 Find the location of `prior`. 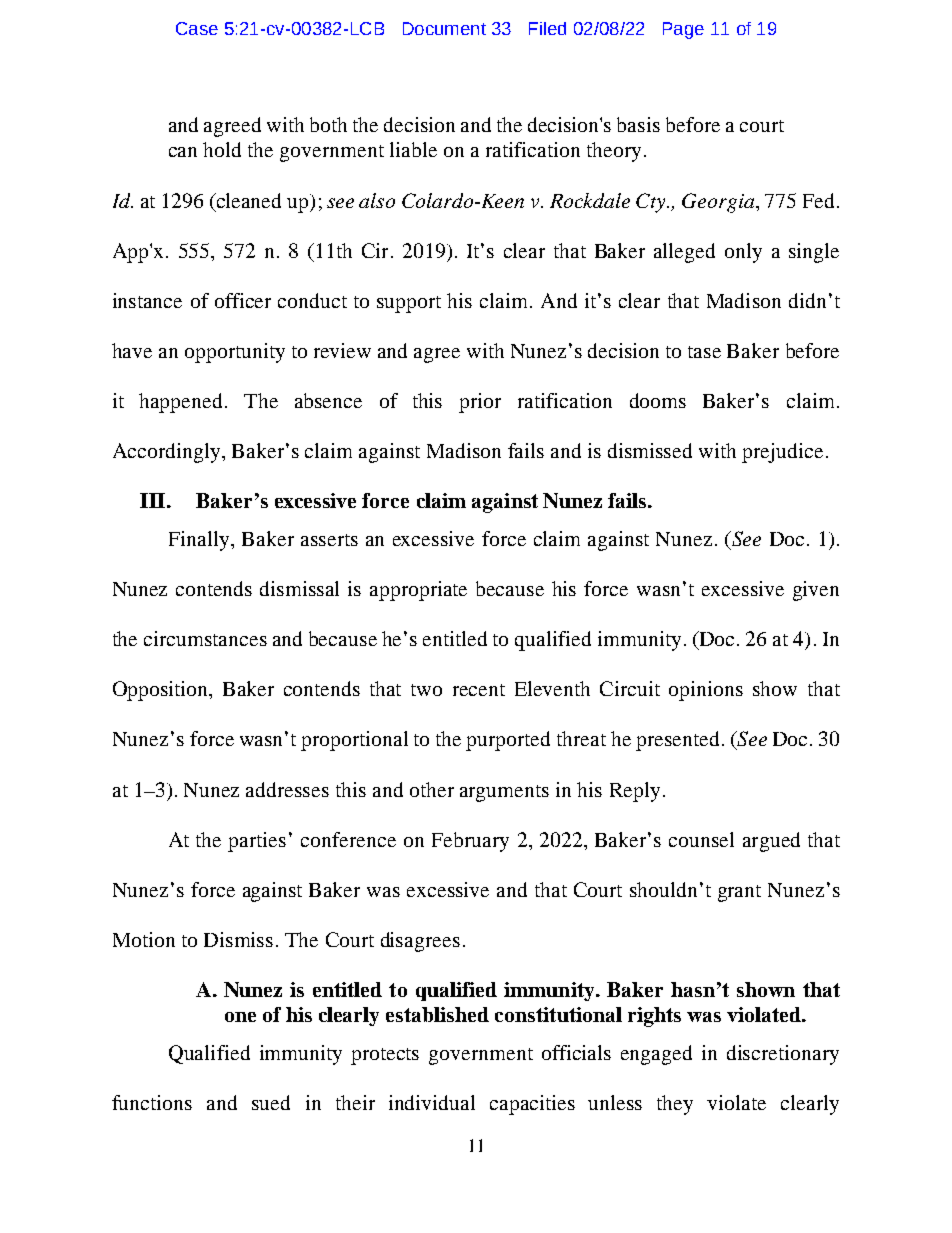

prior is located at coordinates (480, 403).
